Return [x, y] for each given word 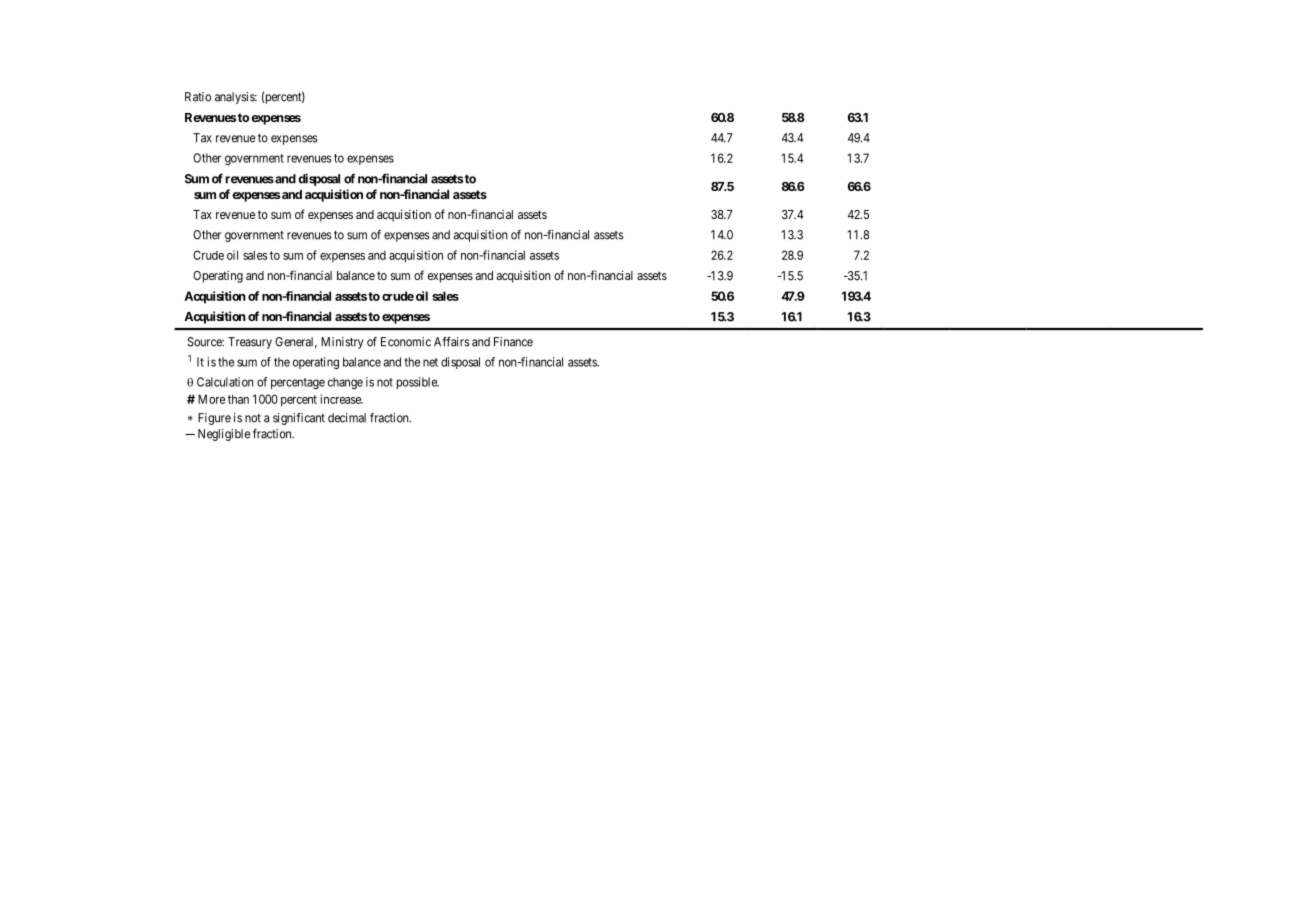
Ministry [342, 343]
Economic [406, 342]
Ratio [198, 97]
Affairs [452, 342]
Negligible [224, 435]
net [430, 362]
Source [205, 342]
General [296, 343]
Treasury [250, 343]
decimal [347, 418]
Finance [513, 342]
